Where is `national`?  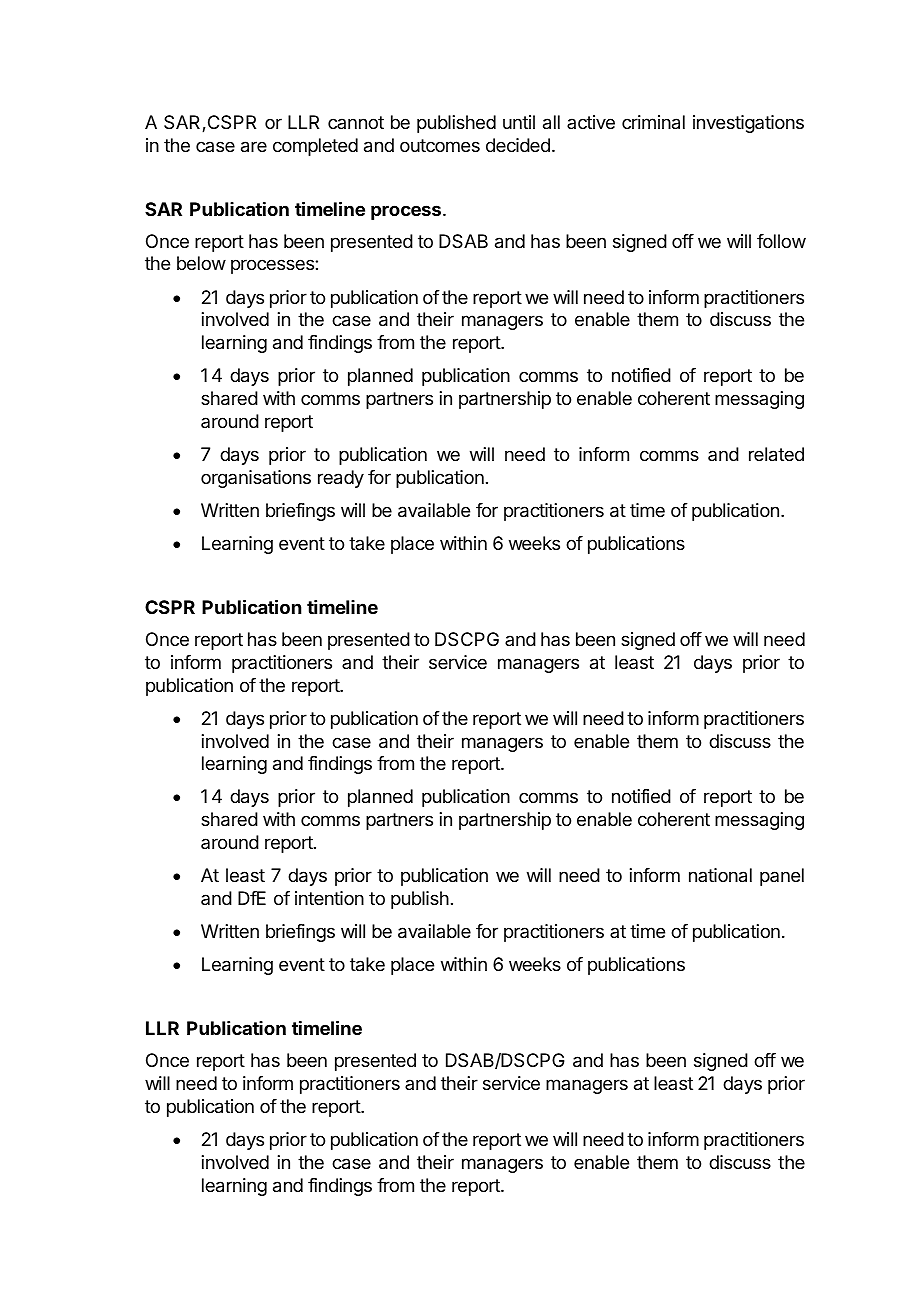 national is located at coordinates (720, 875).
